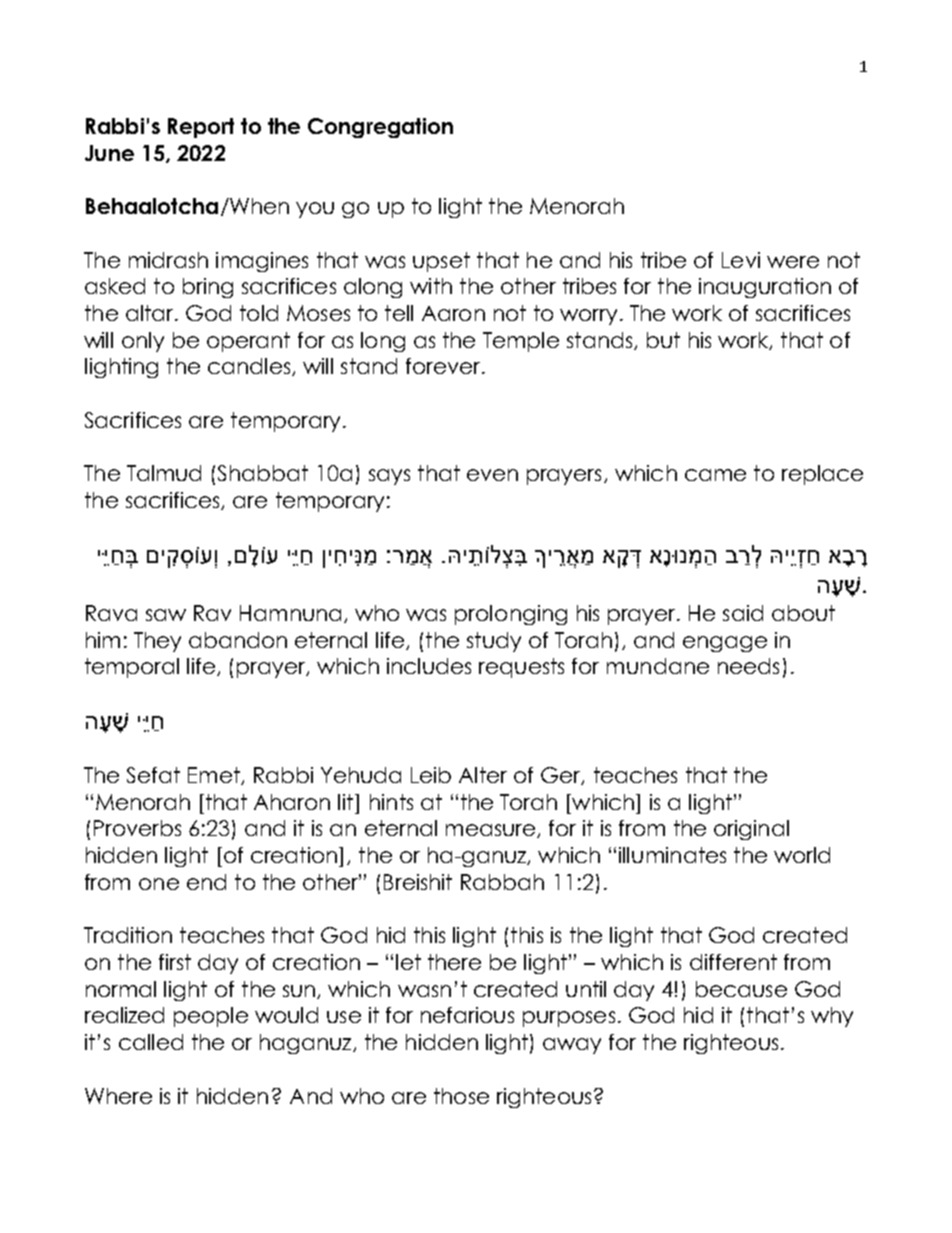 This screenshot has height=1233, width=952. I want to click on Alter, so click(483, 775).
